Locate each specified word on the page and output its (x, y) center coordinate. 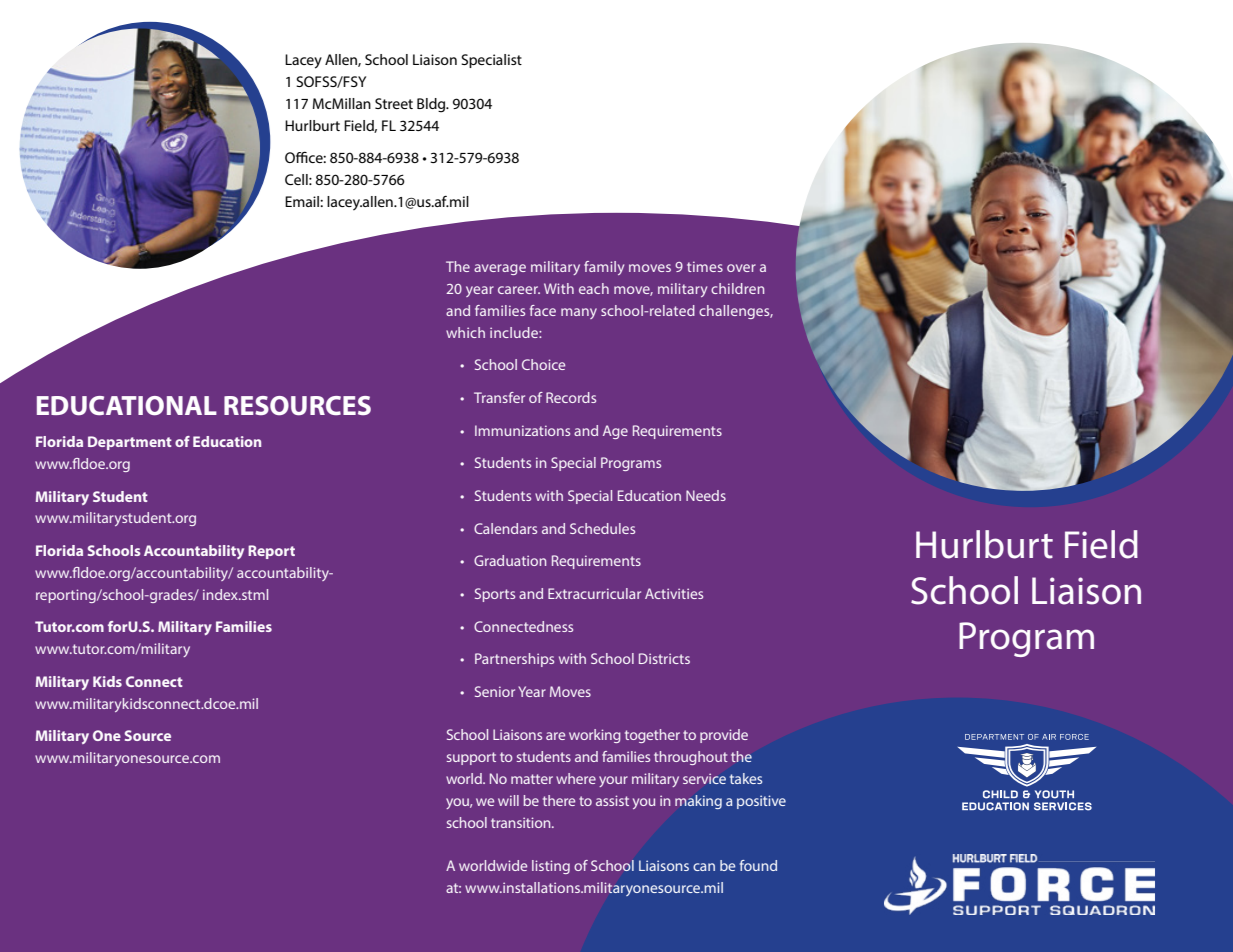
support (471, 758)
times (705, 266)
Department (130, 443)
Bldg (432, 105)
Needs (706, 495)
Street (394, 103)
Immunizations (522, 430)
